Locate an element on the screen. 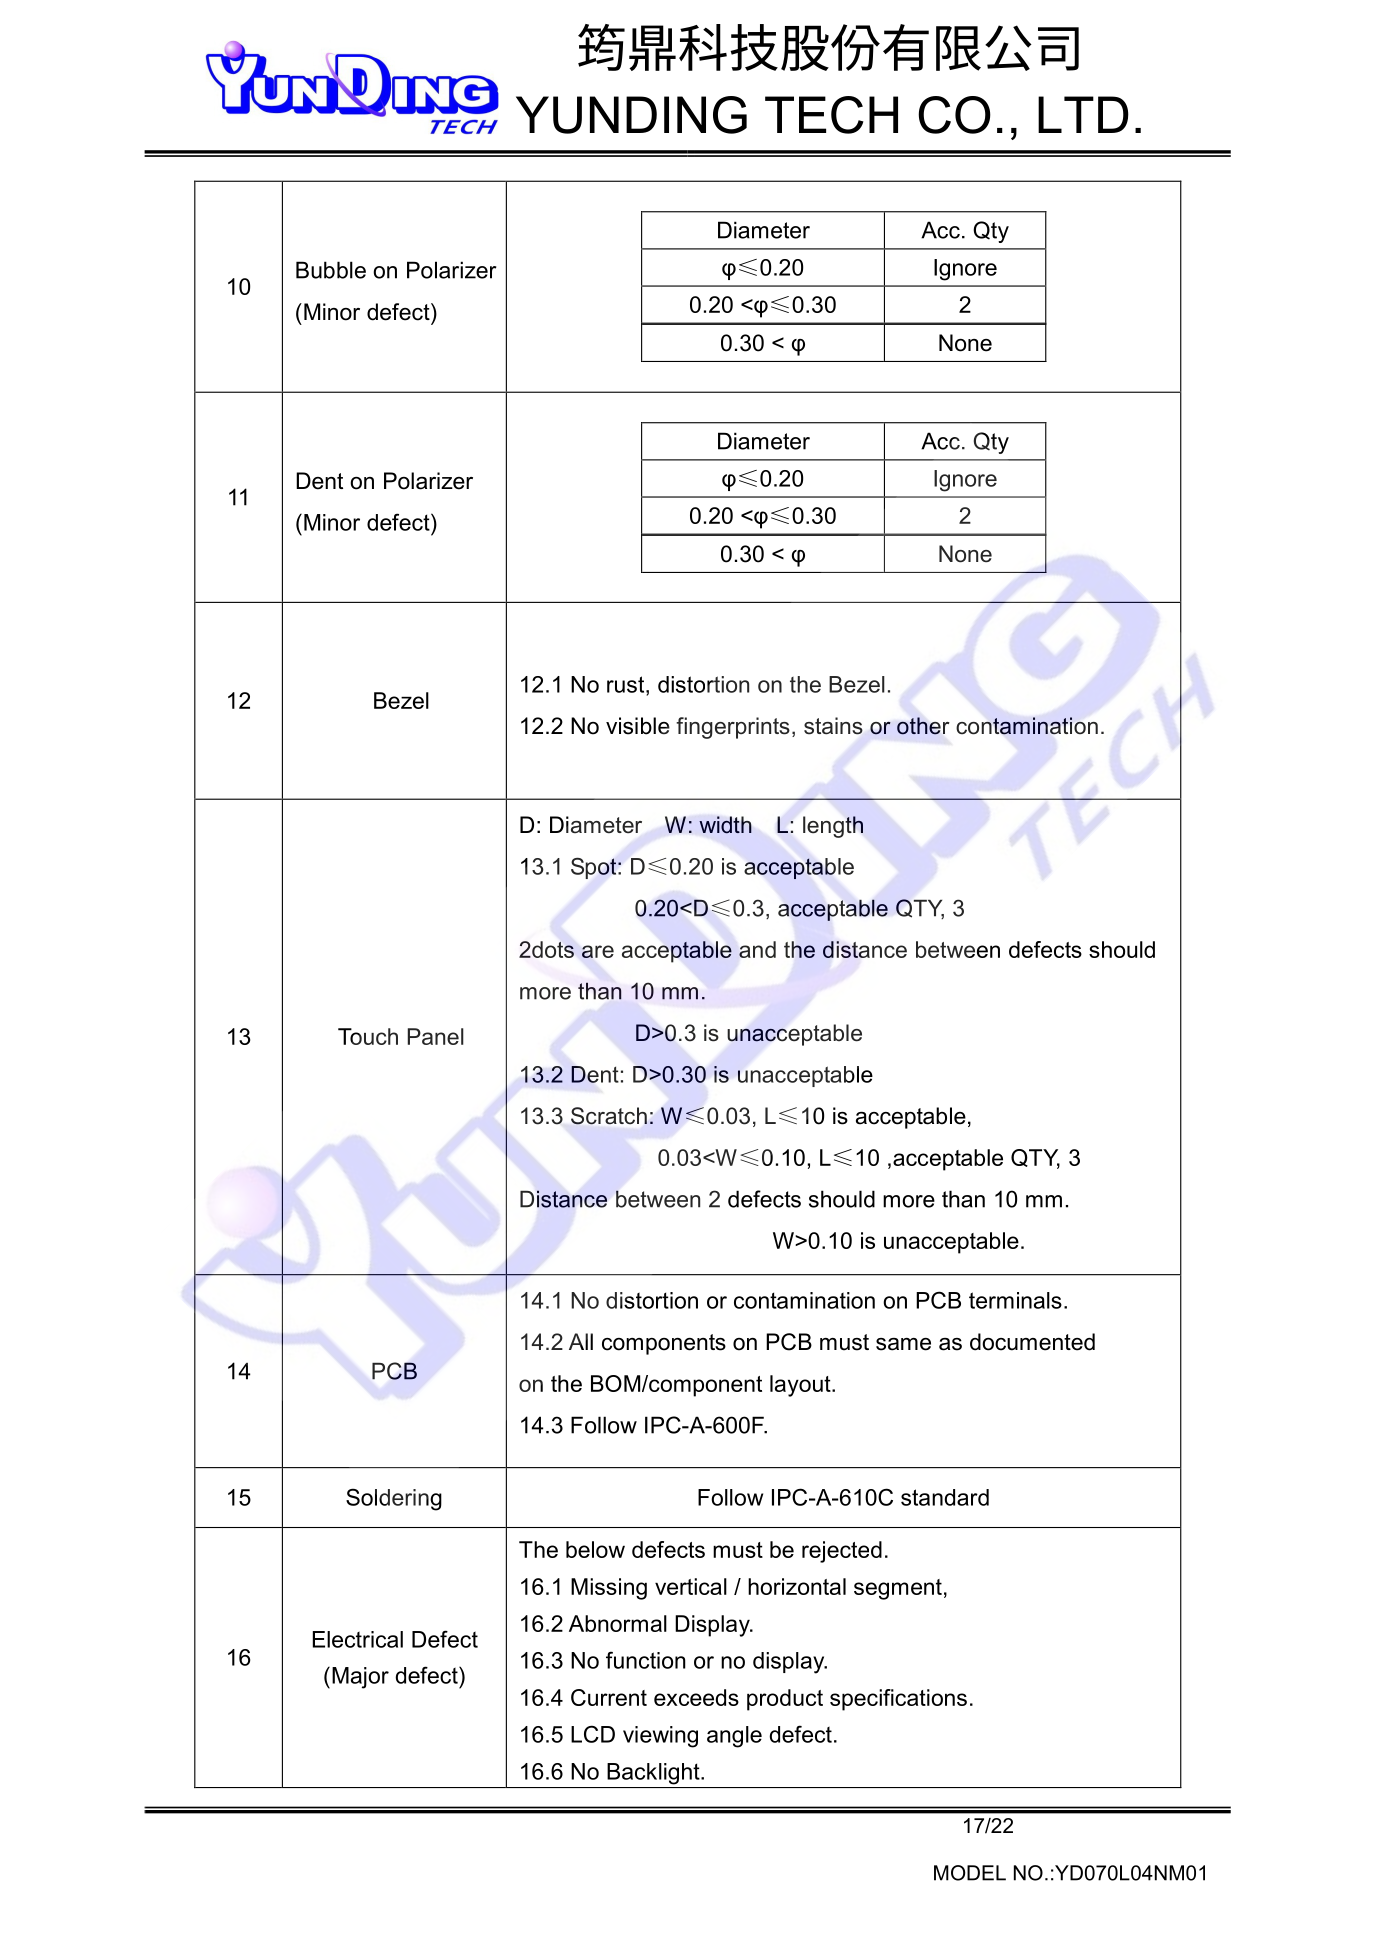 Image resolution: width=1375 pixels, height=1945 pixels. TECH is located at coordinates (831, 115).
